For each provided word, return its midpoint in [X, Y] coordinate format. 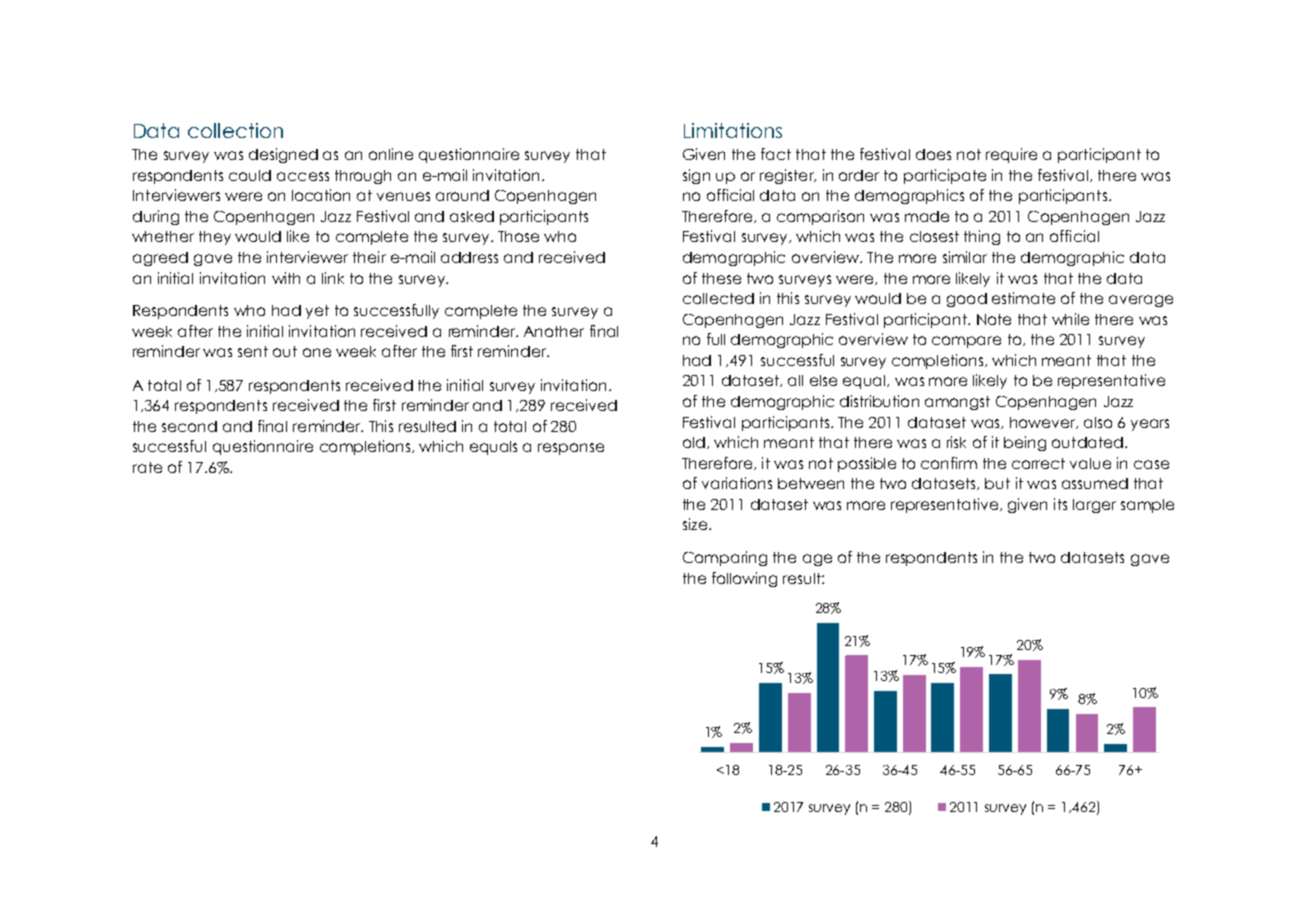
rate [147, 467]
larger [1094, 506]
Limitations [733, 130]
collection [235, 130]
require [1011, 155]
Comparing [725, 558]
